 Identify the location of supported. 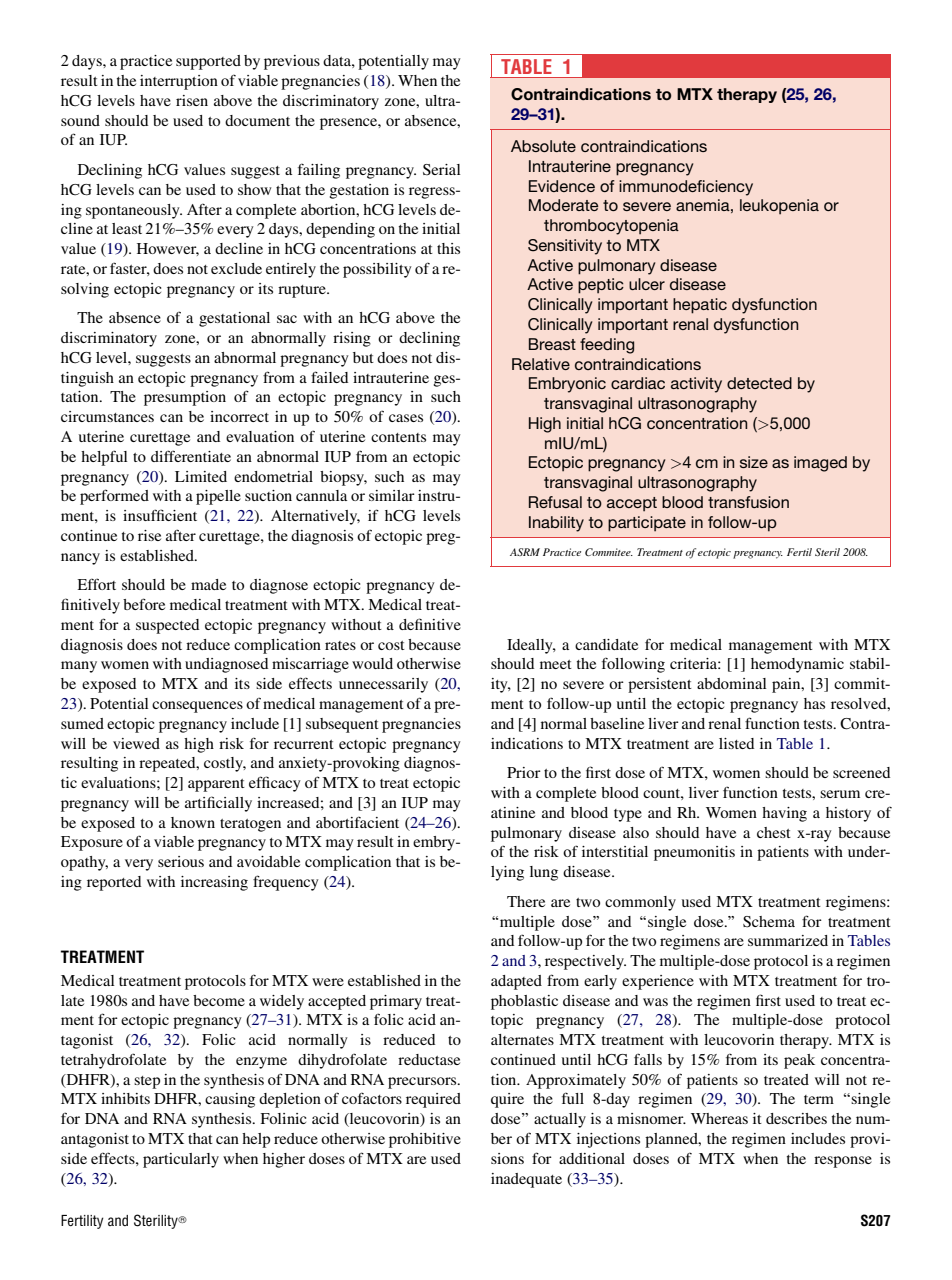
(208, 62).
